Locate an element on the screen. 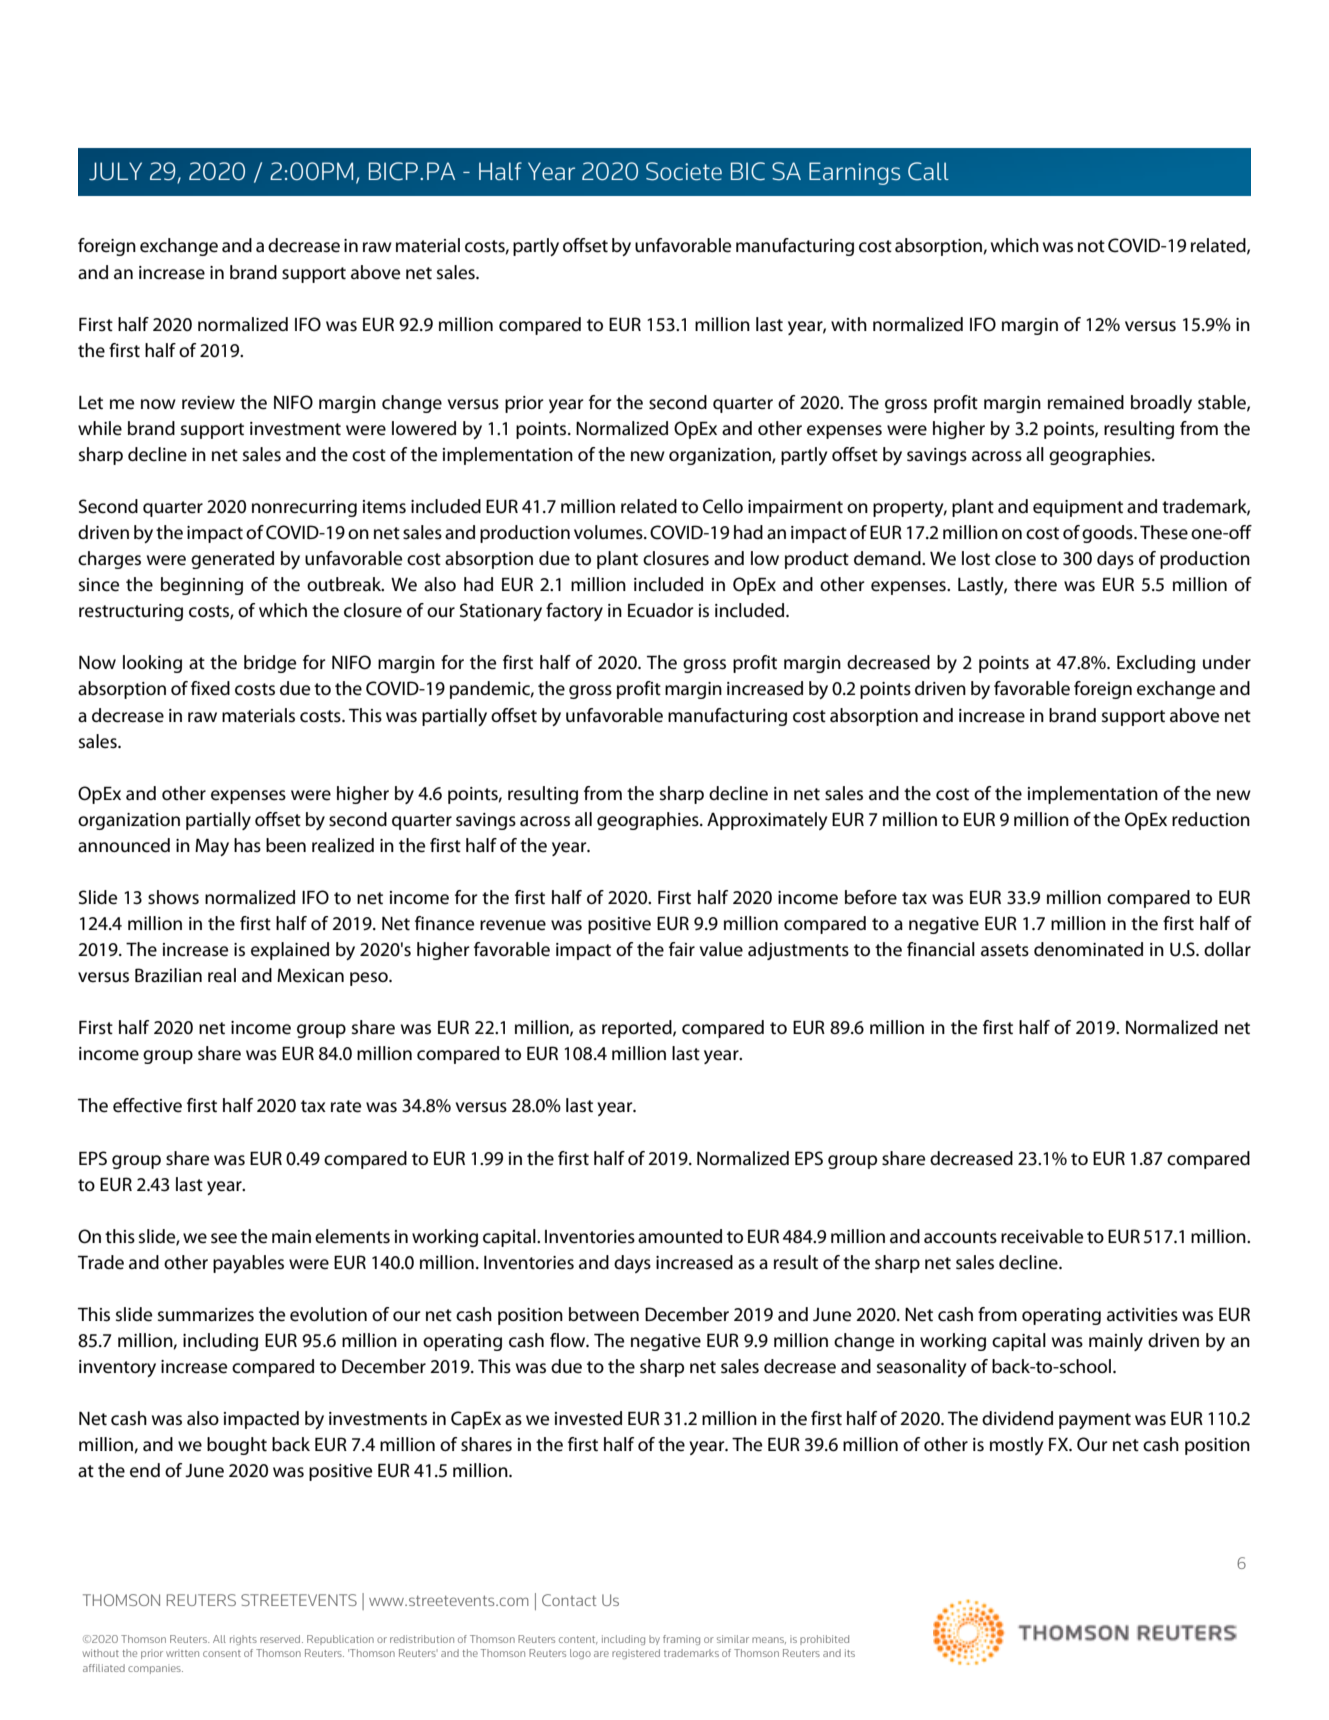 The width and height of the screenshot is (1329, 1720). Societe is located at coordinates (684, 171).
